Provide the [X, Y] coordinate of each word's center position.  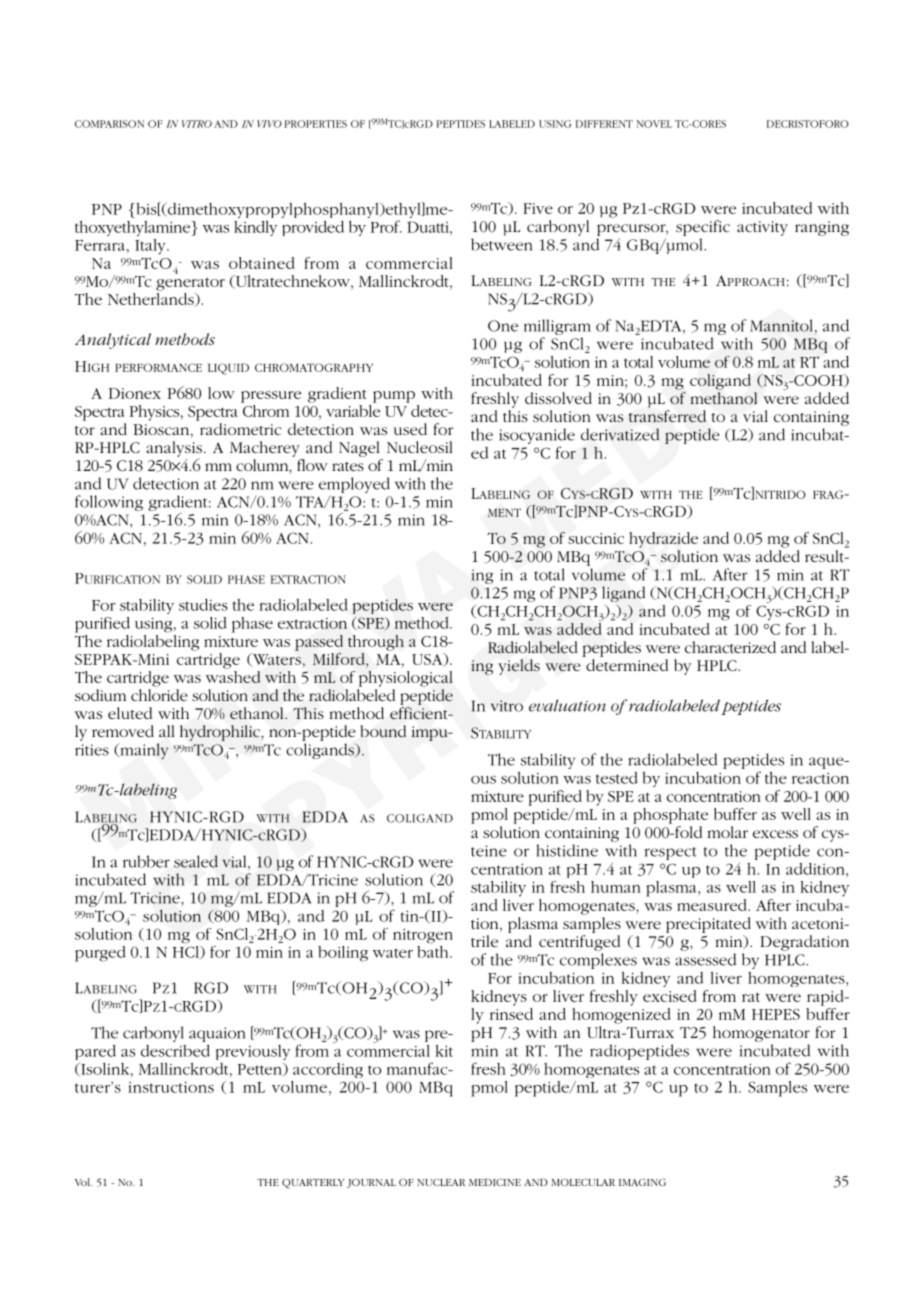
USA [428, 660]
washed [233, 675]
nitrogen [423, 936]
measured [713, 905]
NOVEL [654, 124]
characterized [730, 647]
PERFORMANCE [158, 367]
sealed [196, 861]
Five [538, 208]
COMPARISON [109, 124]
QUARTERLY [313, 1183]
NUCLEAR [441, 1182]
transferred [667, 416]
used [410, 429]
